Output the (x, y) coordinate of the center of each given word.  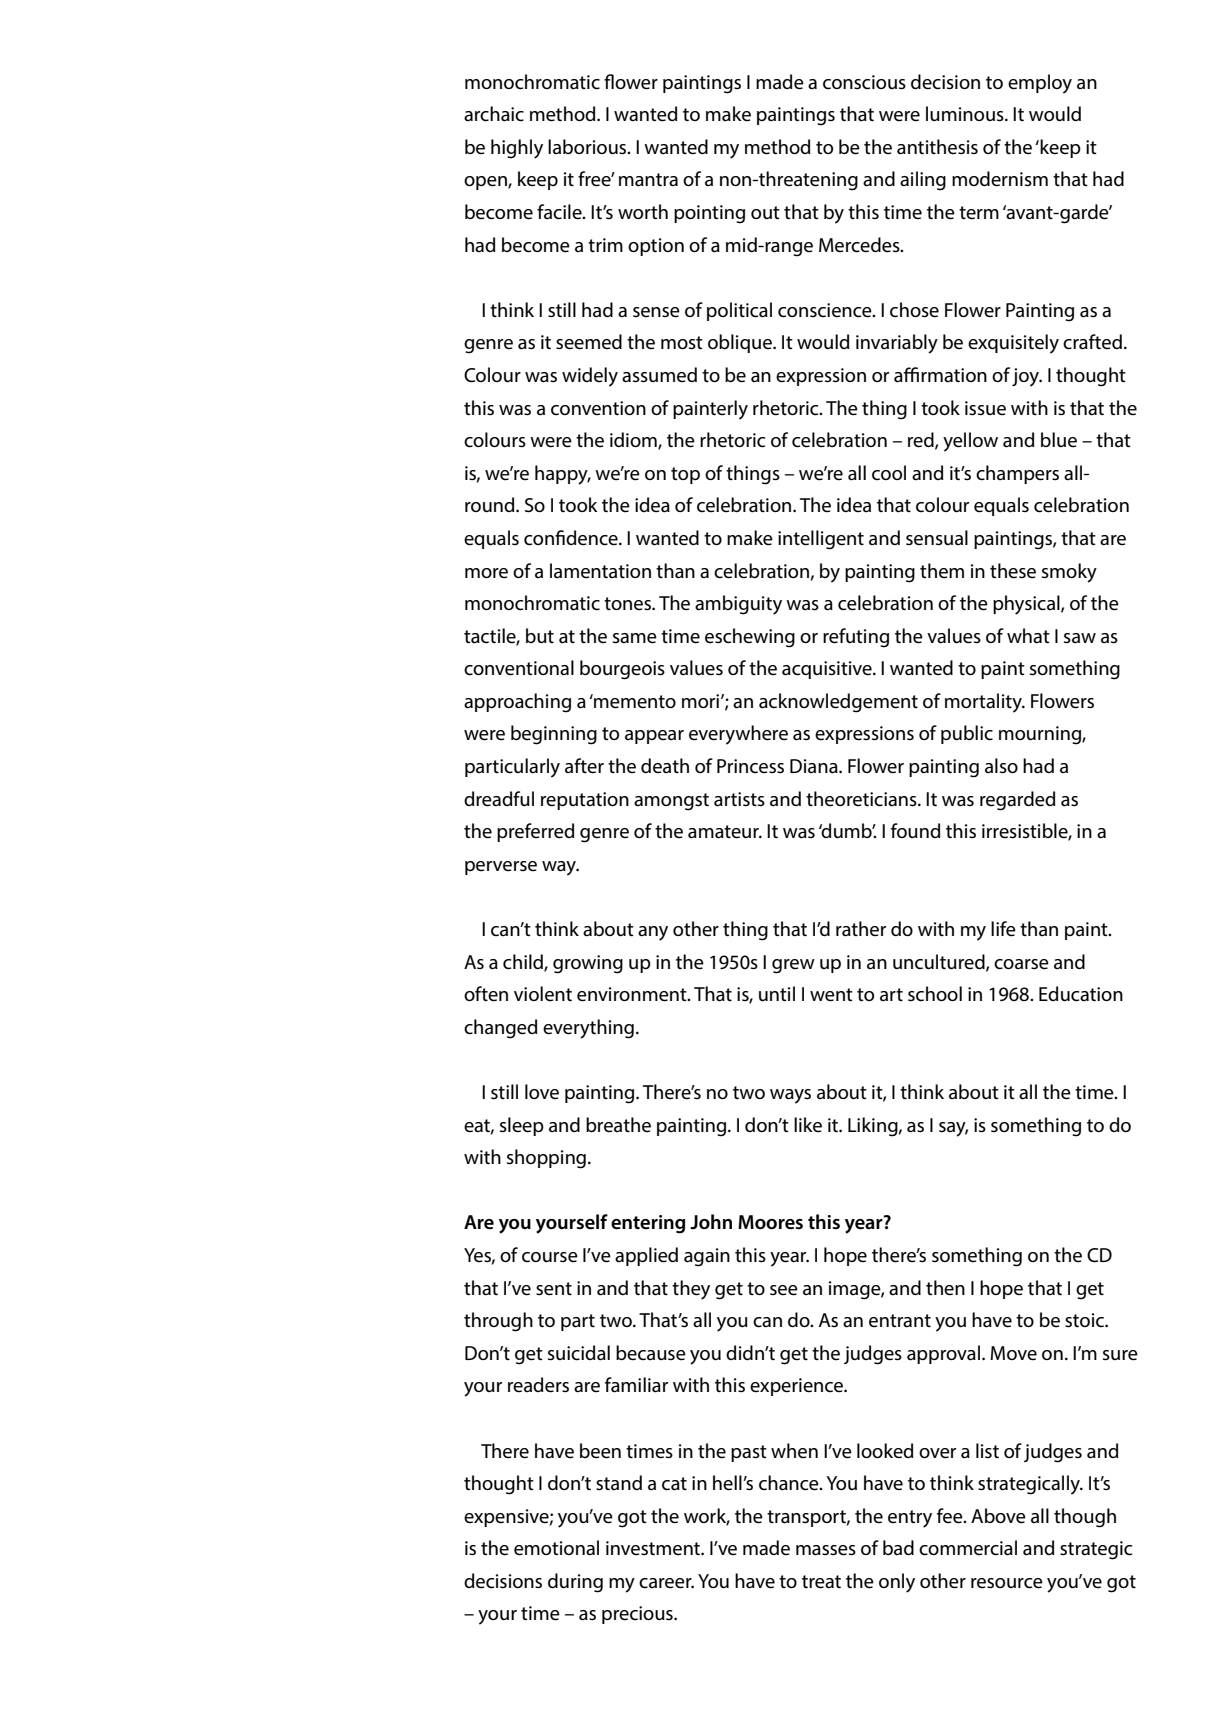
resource (1007, 1583)
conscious (864, 82)
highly (517, 149)
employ (1040, 84)
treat (821, 1582)
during (575, 1583)
